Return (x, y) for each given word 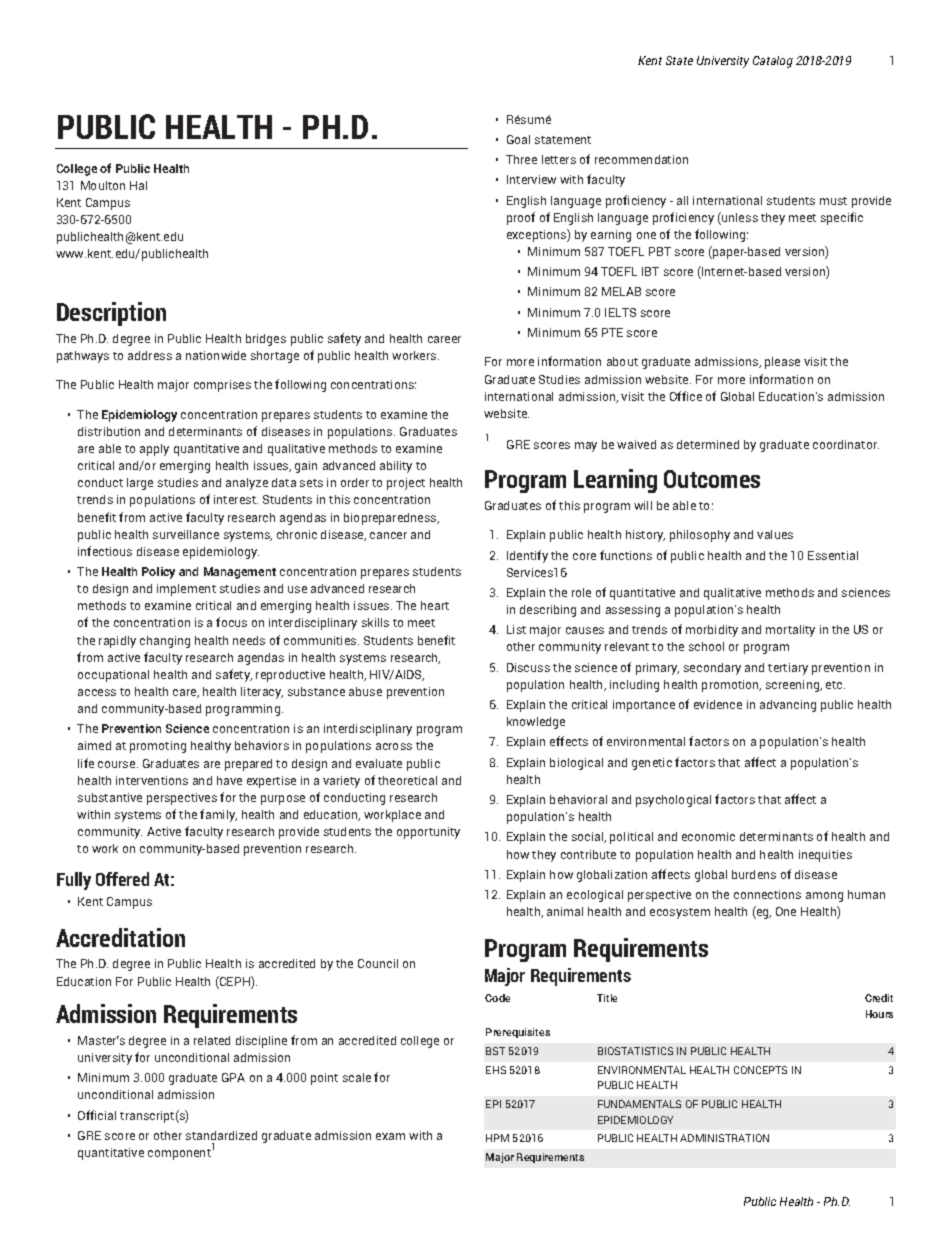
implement (186, 590)
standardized (221, 1135)
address (150, 355)
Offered (122, 879)
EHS (496, 1070)
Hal (138, 185)
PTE (612, 332)
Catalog (773, 62)
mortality (790, 631)
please (782, 363)
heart (435, 605)
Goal (518, 139)
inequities (825, 856)
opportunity (428, 833)
